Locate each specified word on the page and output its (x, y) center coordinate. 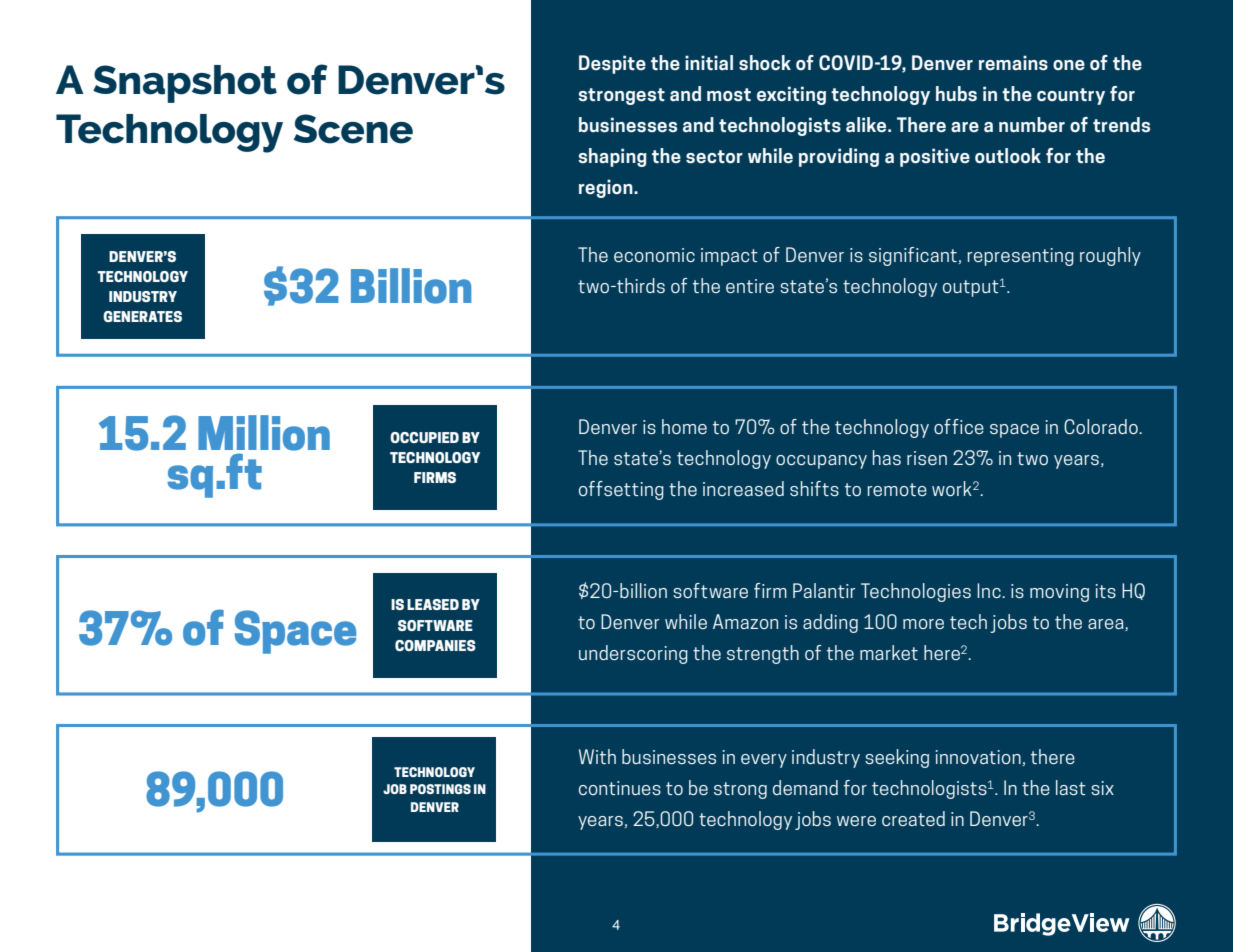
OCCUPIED (424, 437)
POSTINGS (440, 789)
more (923, 624)
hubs (956, 94)
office (959, 426)
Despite (612, 64)
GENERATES (142, 316)
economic (654, 255)
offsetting (621, 490)
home (684, 426)
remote (897, 489)
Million (264, 433)
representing (1020, 257)
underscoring (633, 654)
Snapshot (185, 84)
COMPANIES (435, 645)
